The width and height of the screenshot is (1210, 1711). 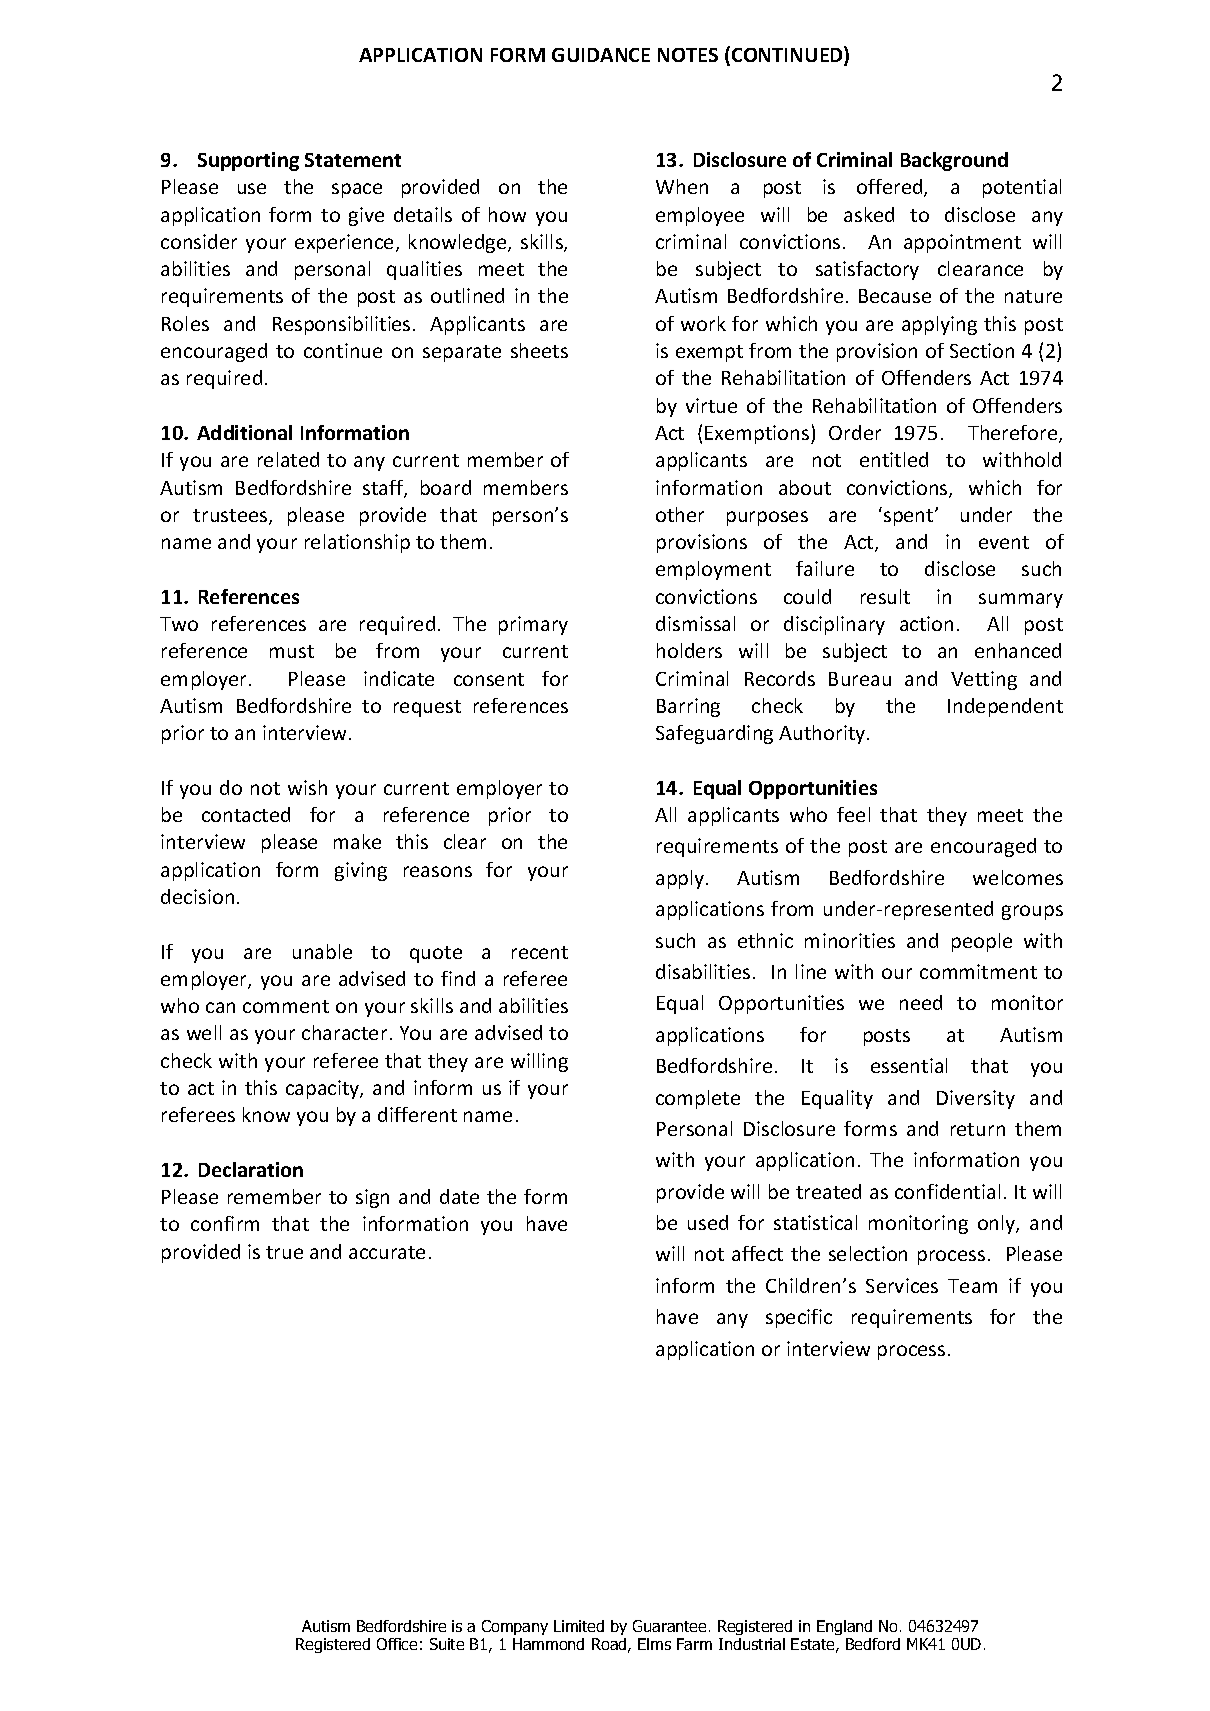 What do you see at coordinates (853, 814) in the screenshot?
I see `feel` at bounding box center [853, 814].
